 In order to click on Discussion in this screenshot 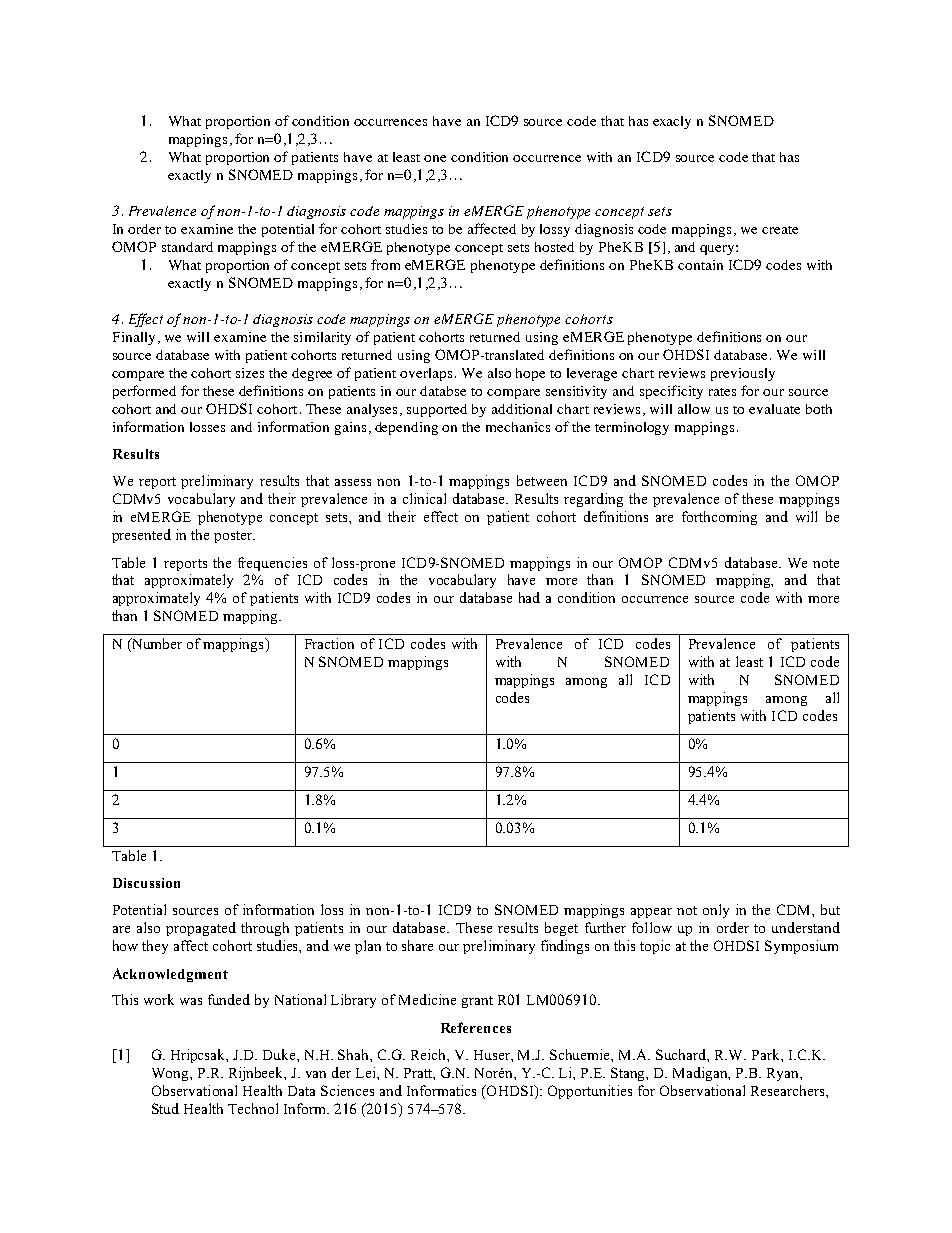, I will do `click(146, 883)`.
